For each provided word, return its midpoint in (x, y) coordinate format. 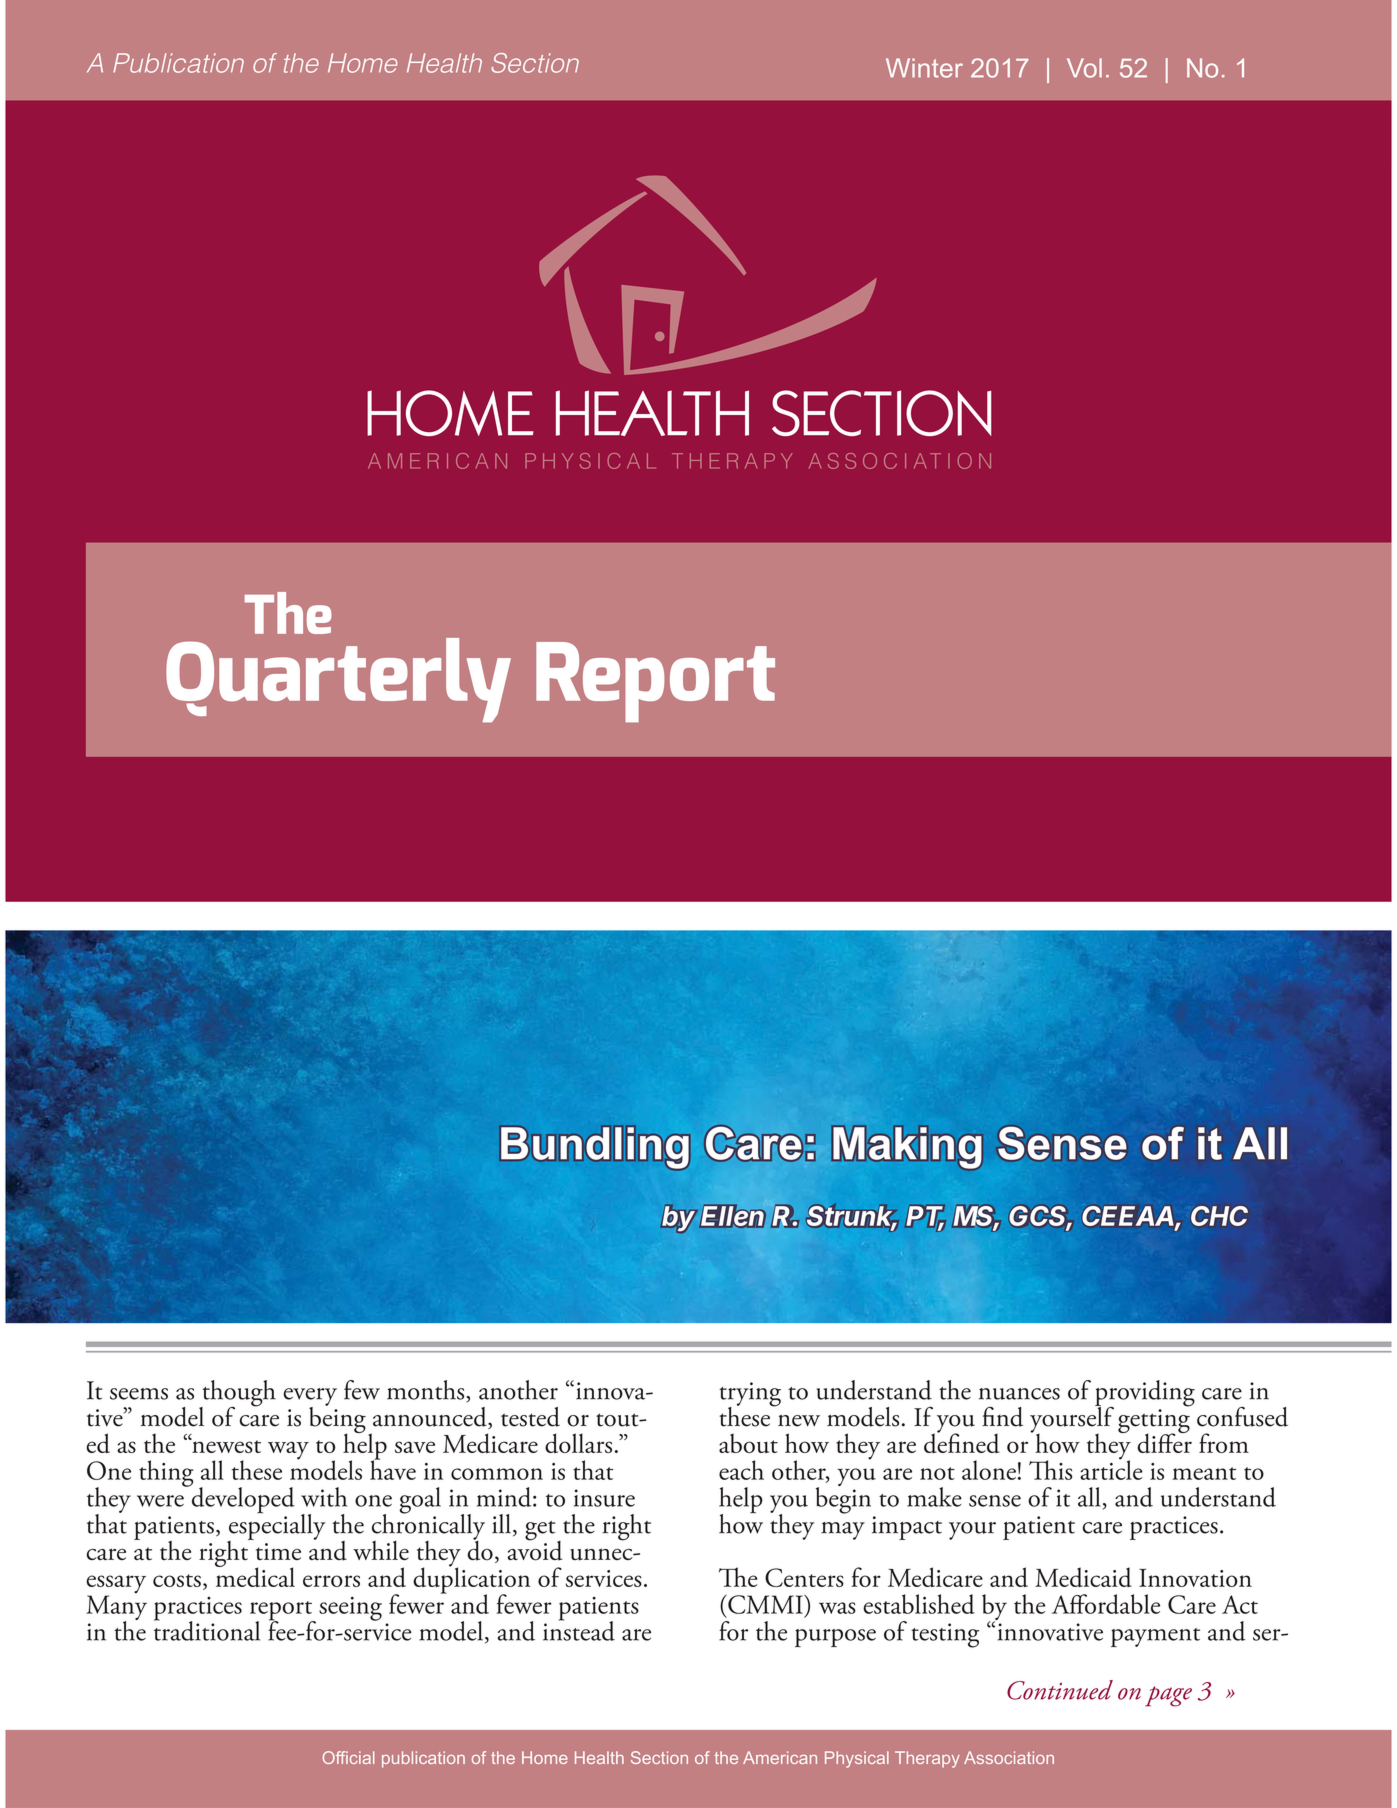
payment (1155, 1637)
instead (579, 1630)
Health (444, 63)
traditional (207, 1630)
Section (535, 63)
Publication (178, 63)
